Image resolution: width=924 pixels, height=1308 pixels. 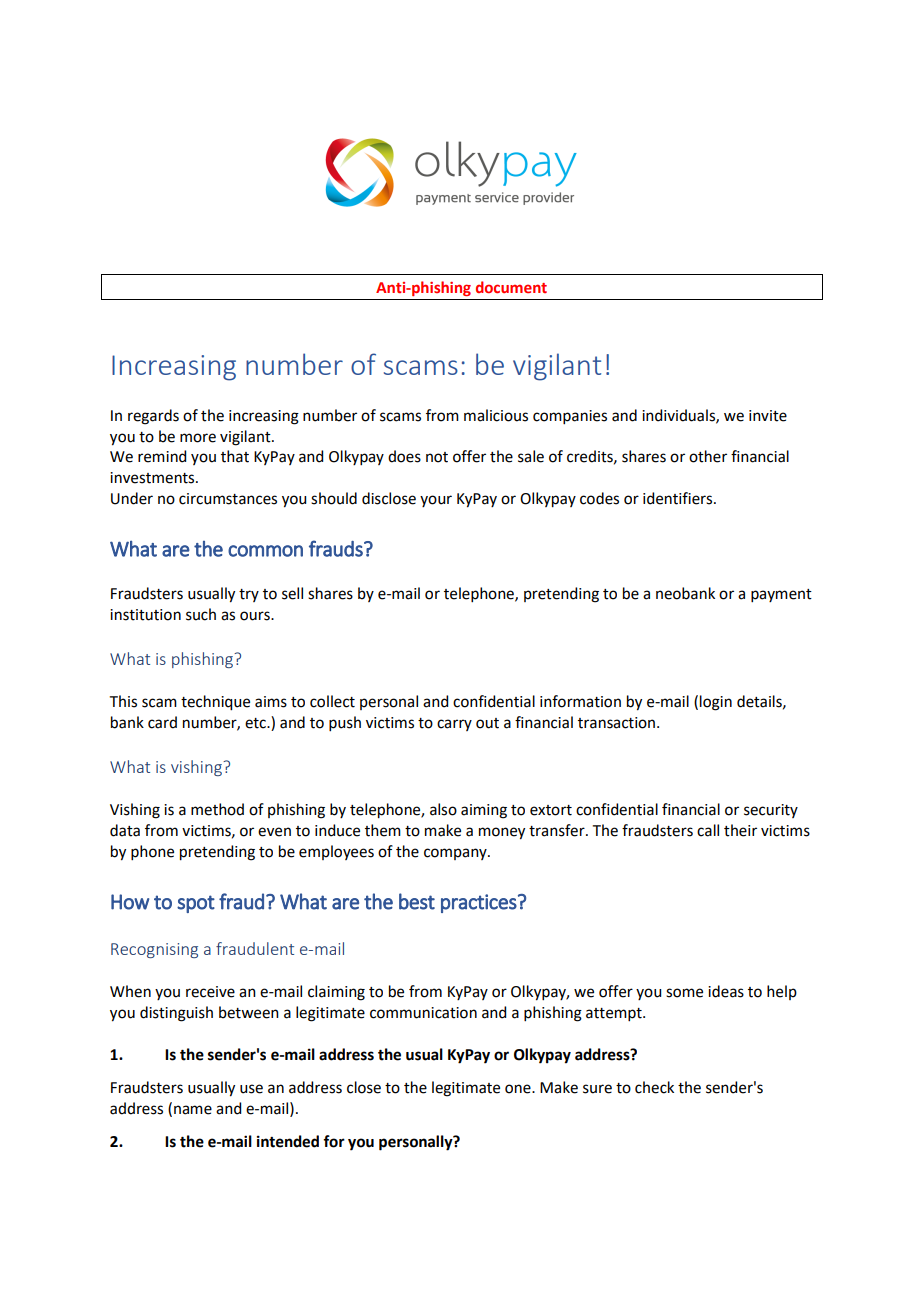 I want to click on spot, so click(x=196, y=904).
